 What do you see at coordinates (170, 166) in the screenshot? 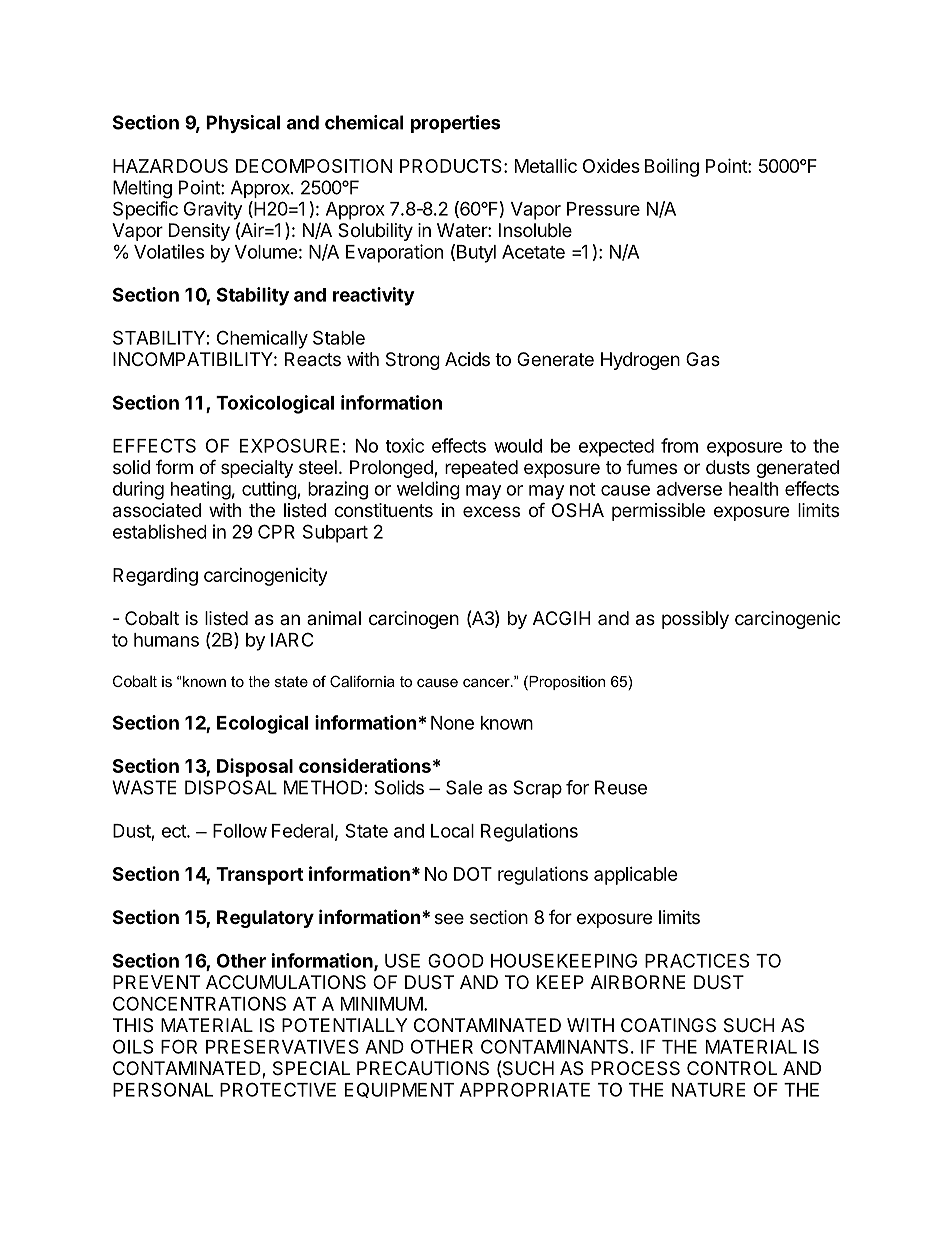
I see `HAZARDOUS` at bounding box center [170, 166].
